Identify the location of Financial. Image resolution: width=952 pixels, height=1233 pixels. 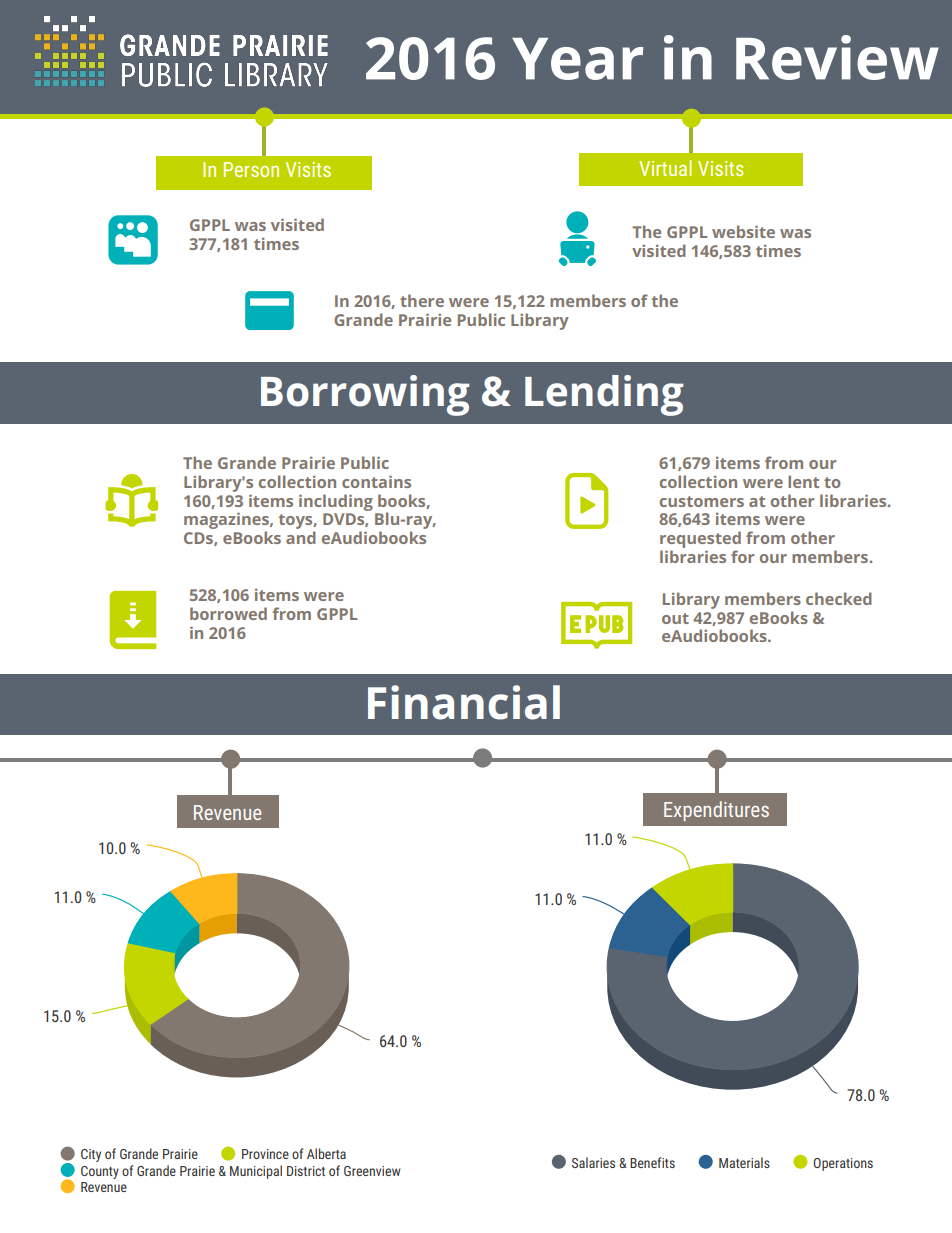
(464, 702).
